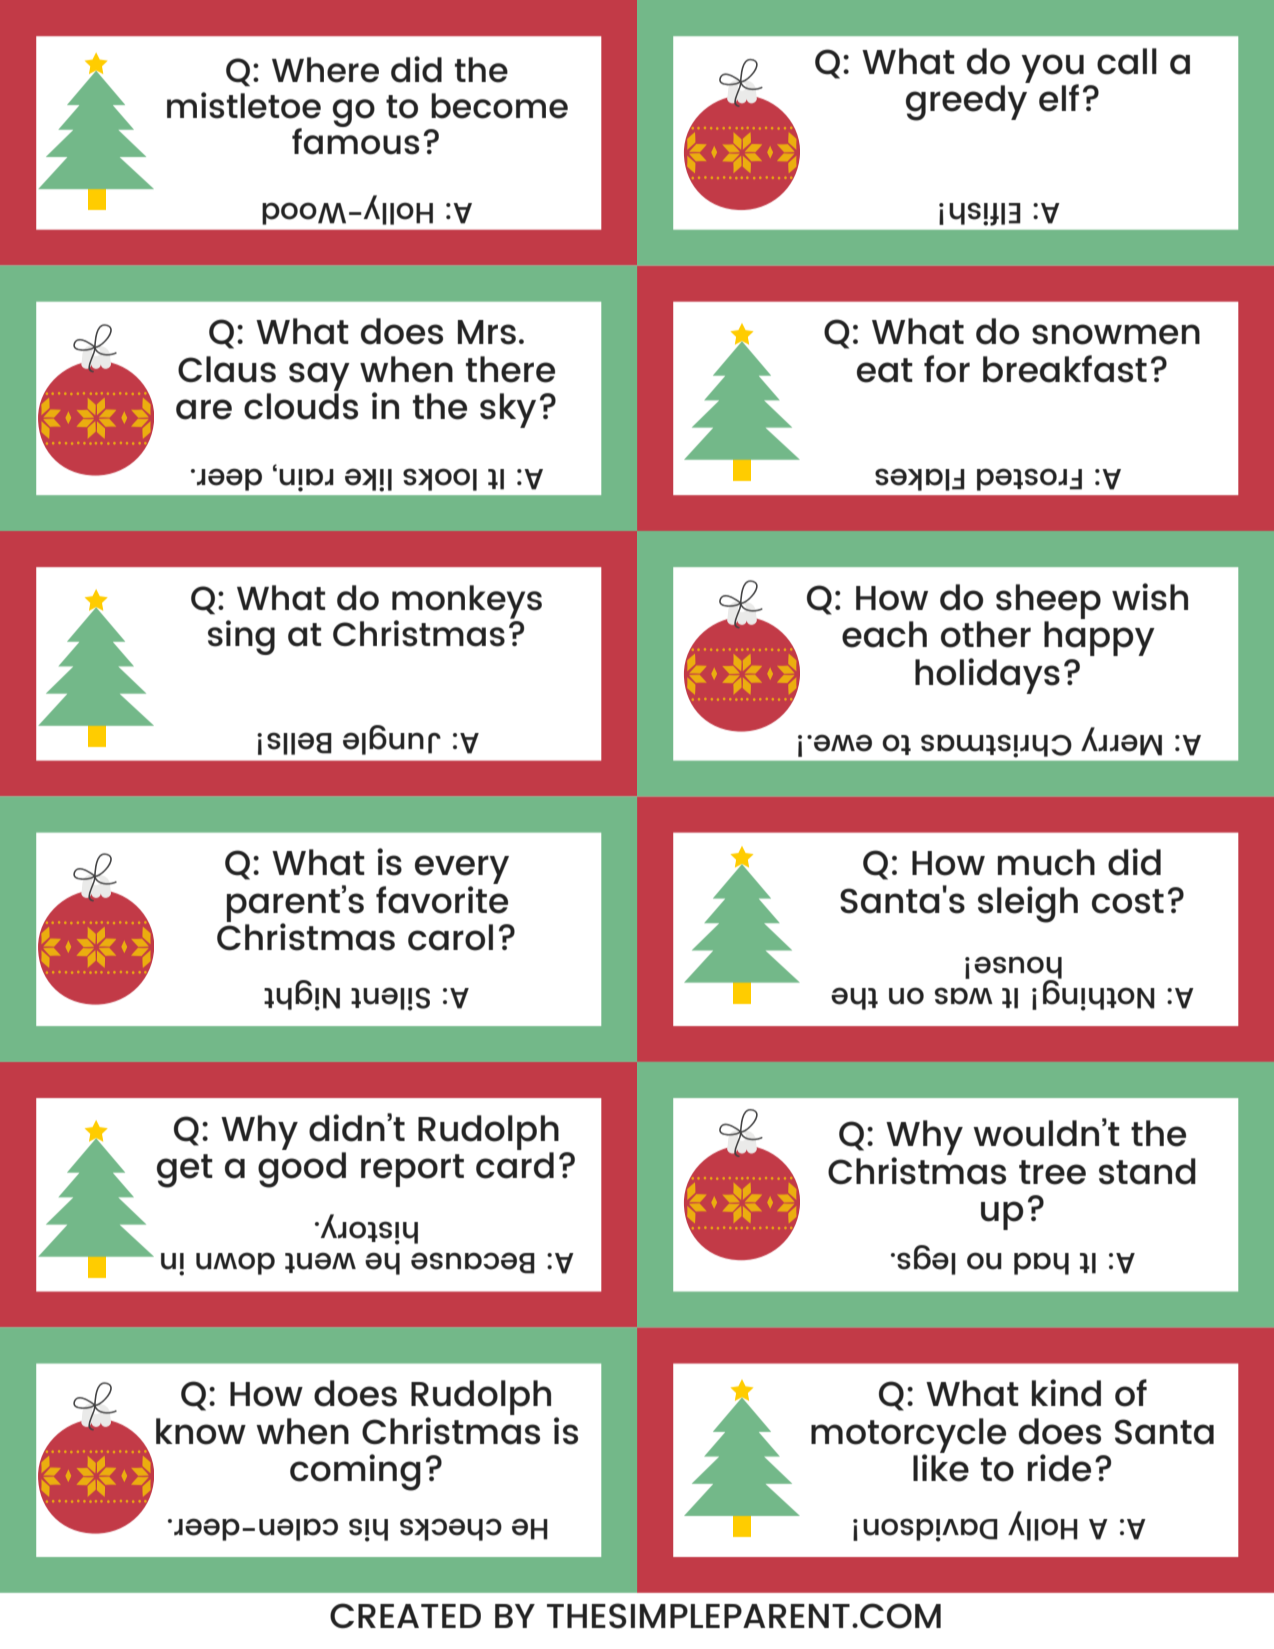 This image has height=1649, width=1274. I want to click on become, so click(499, 106).
